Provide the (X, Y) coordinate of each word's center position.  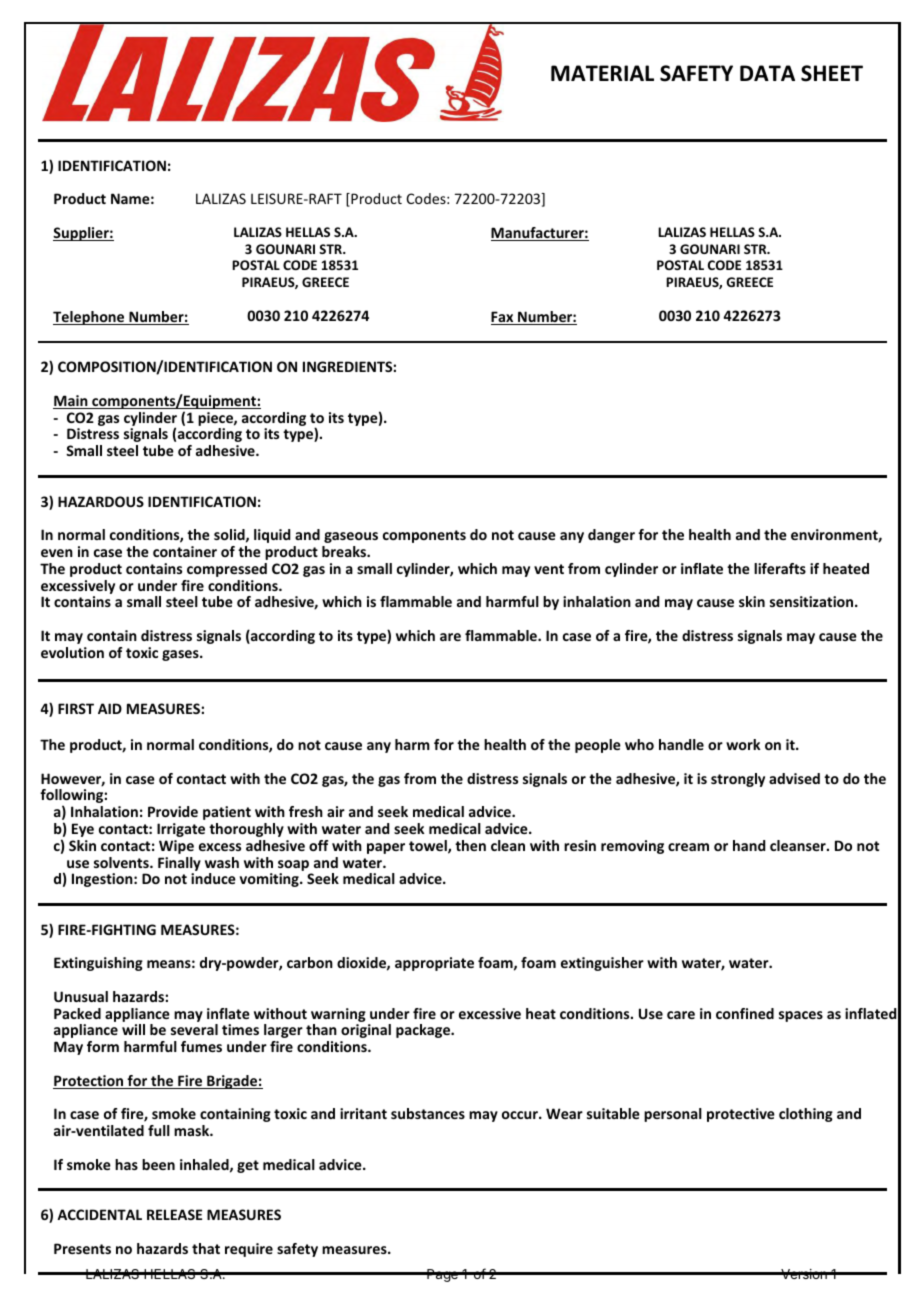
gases (181, 655)
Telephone (90, 318)
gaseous (351, 537)
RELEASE (174, 1214)
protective (741, 1115)
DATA (767, 73)
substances (428, 1113)
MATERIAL (602, 73)
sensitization (813, 601)
